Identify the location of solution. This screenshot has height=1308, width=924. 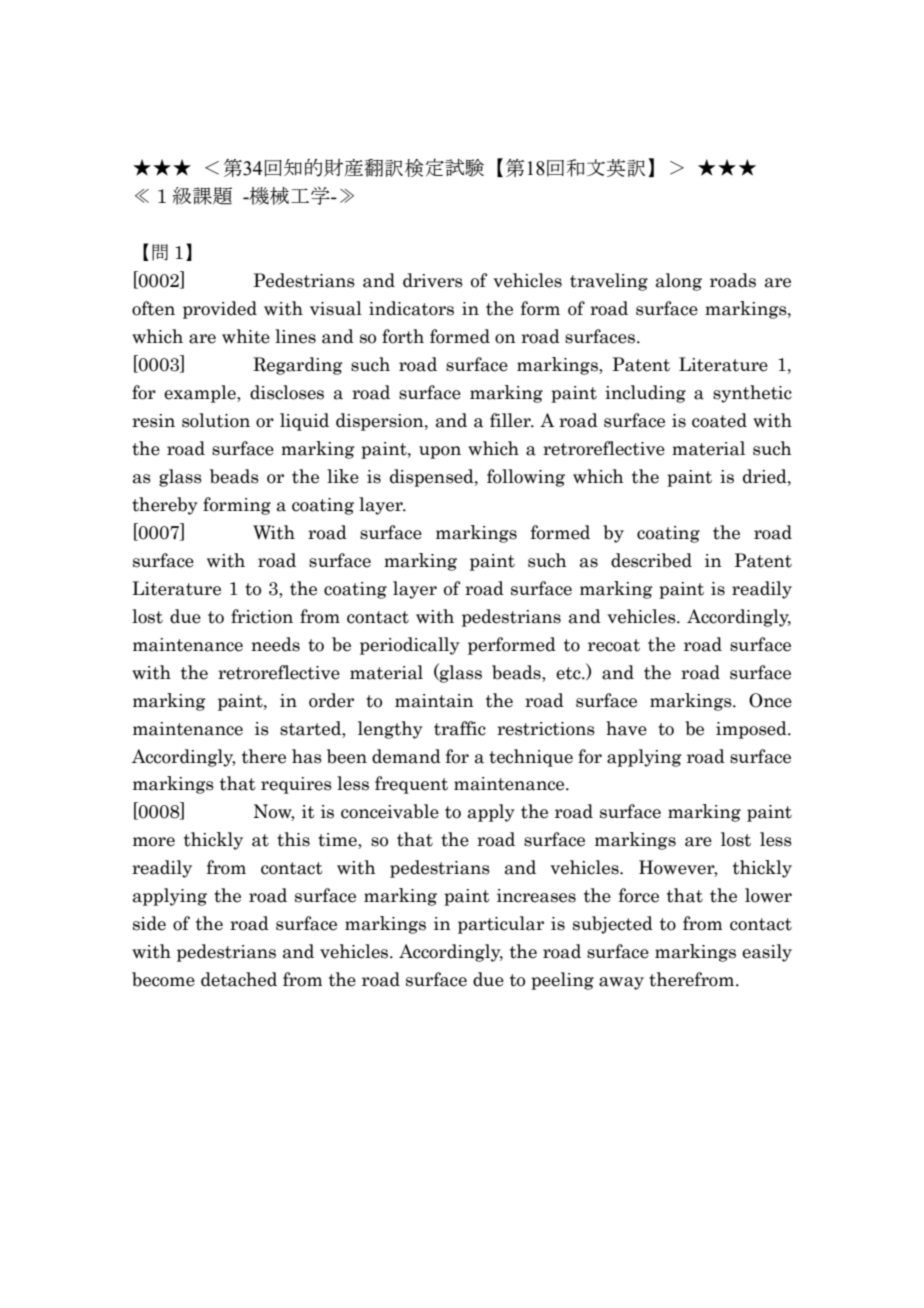
(216, 420).
